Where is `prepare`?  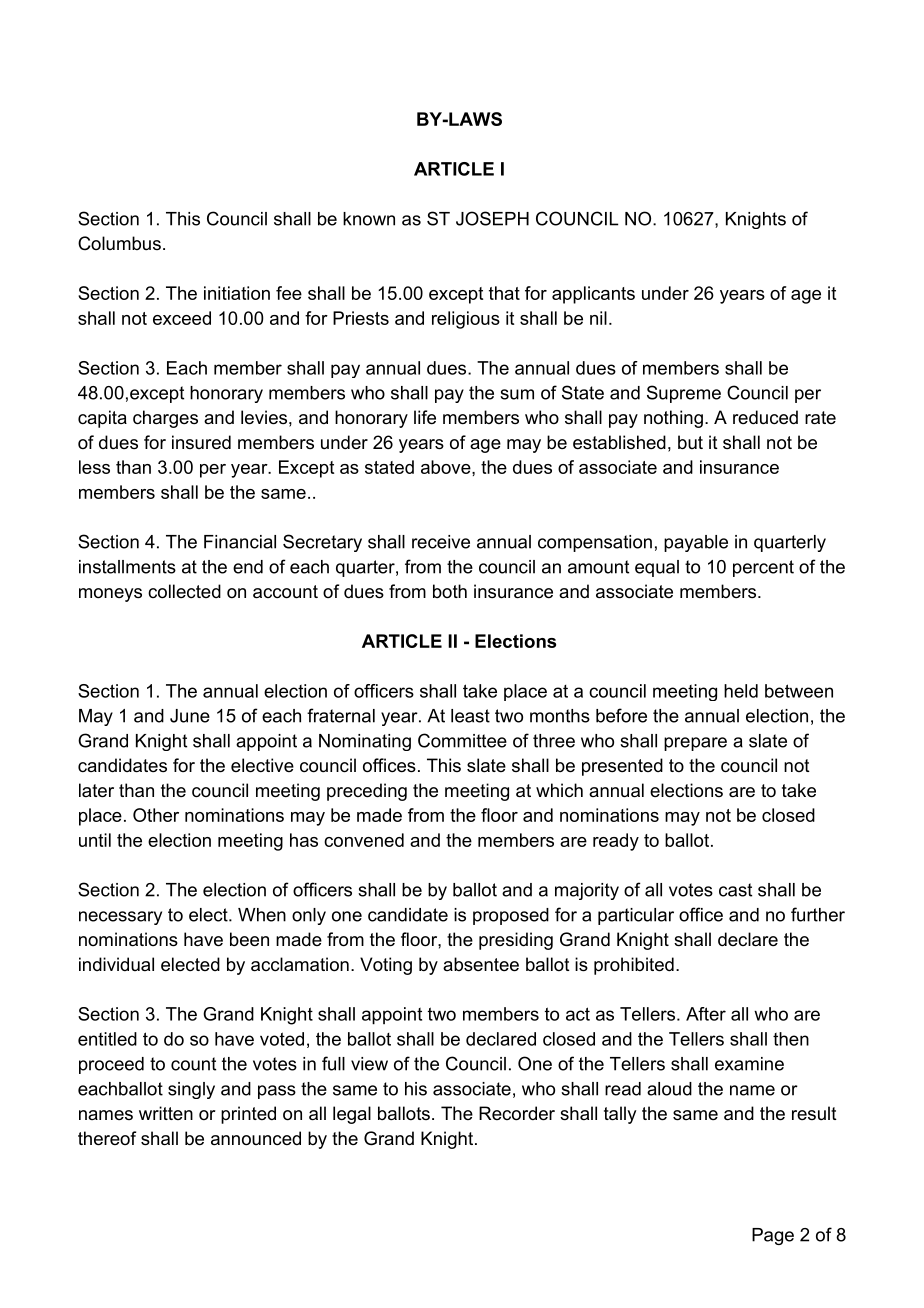 prepare is located at coordinates (695, 744).
